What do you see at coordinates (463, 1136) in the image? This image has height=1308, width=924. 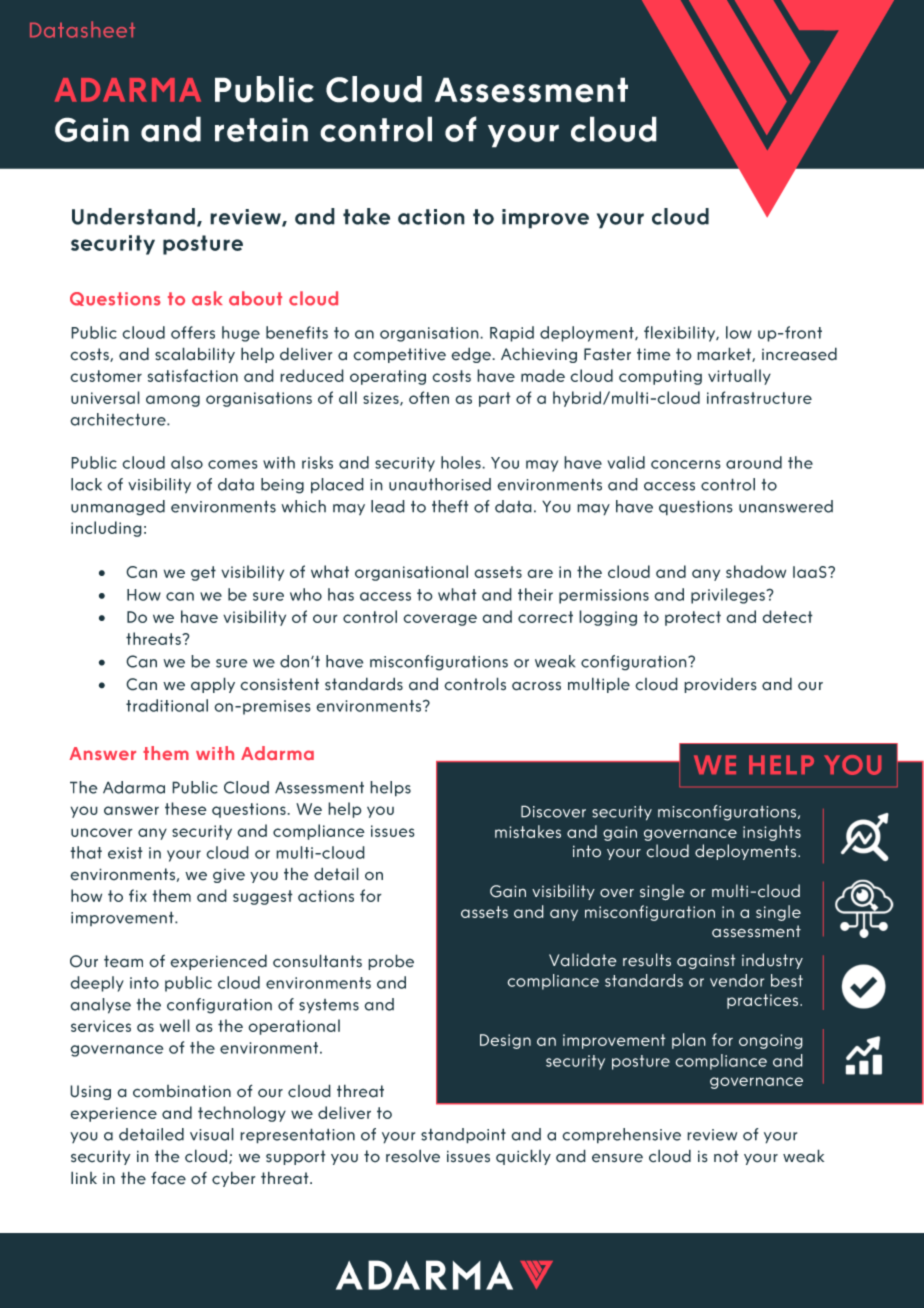 I see `standpoint` at bounding box center [463, 1136].
